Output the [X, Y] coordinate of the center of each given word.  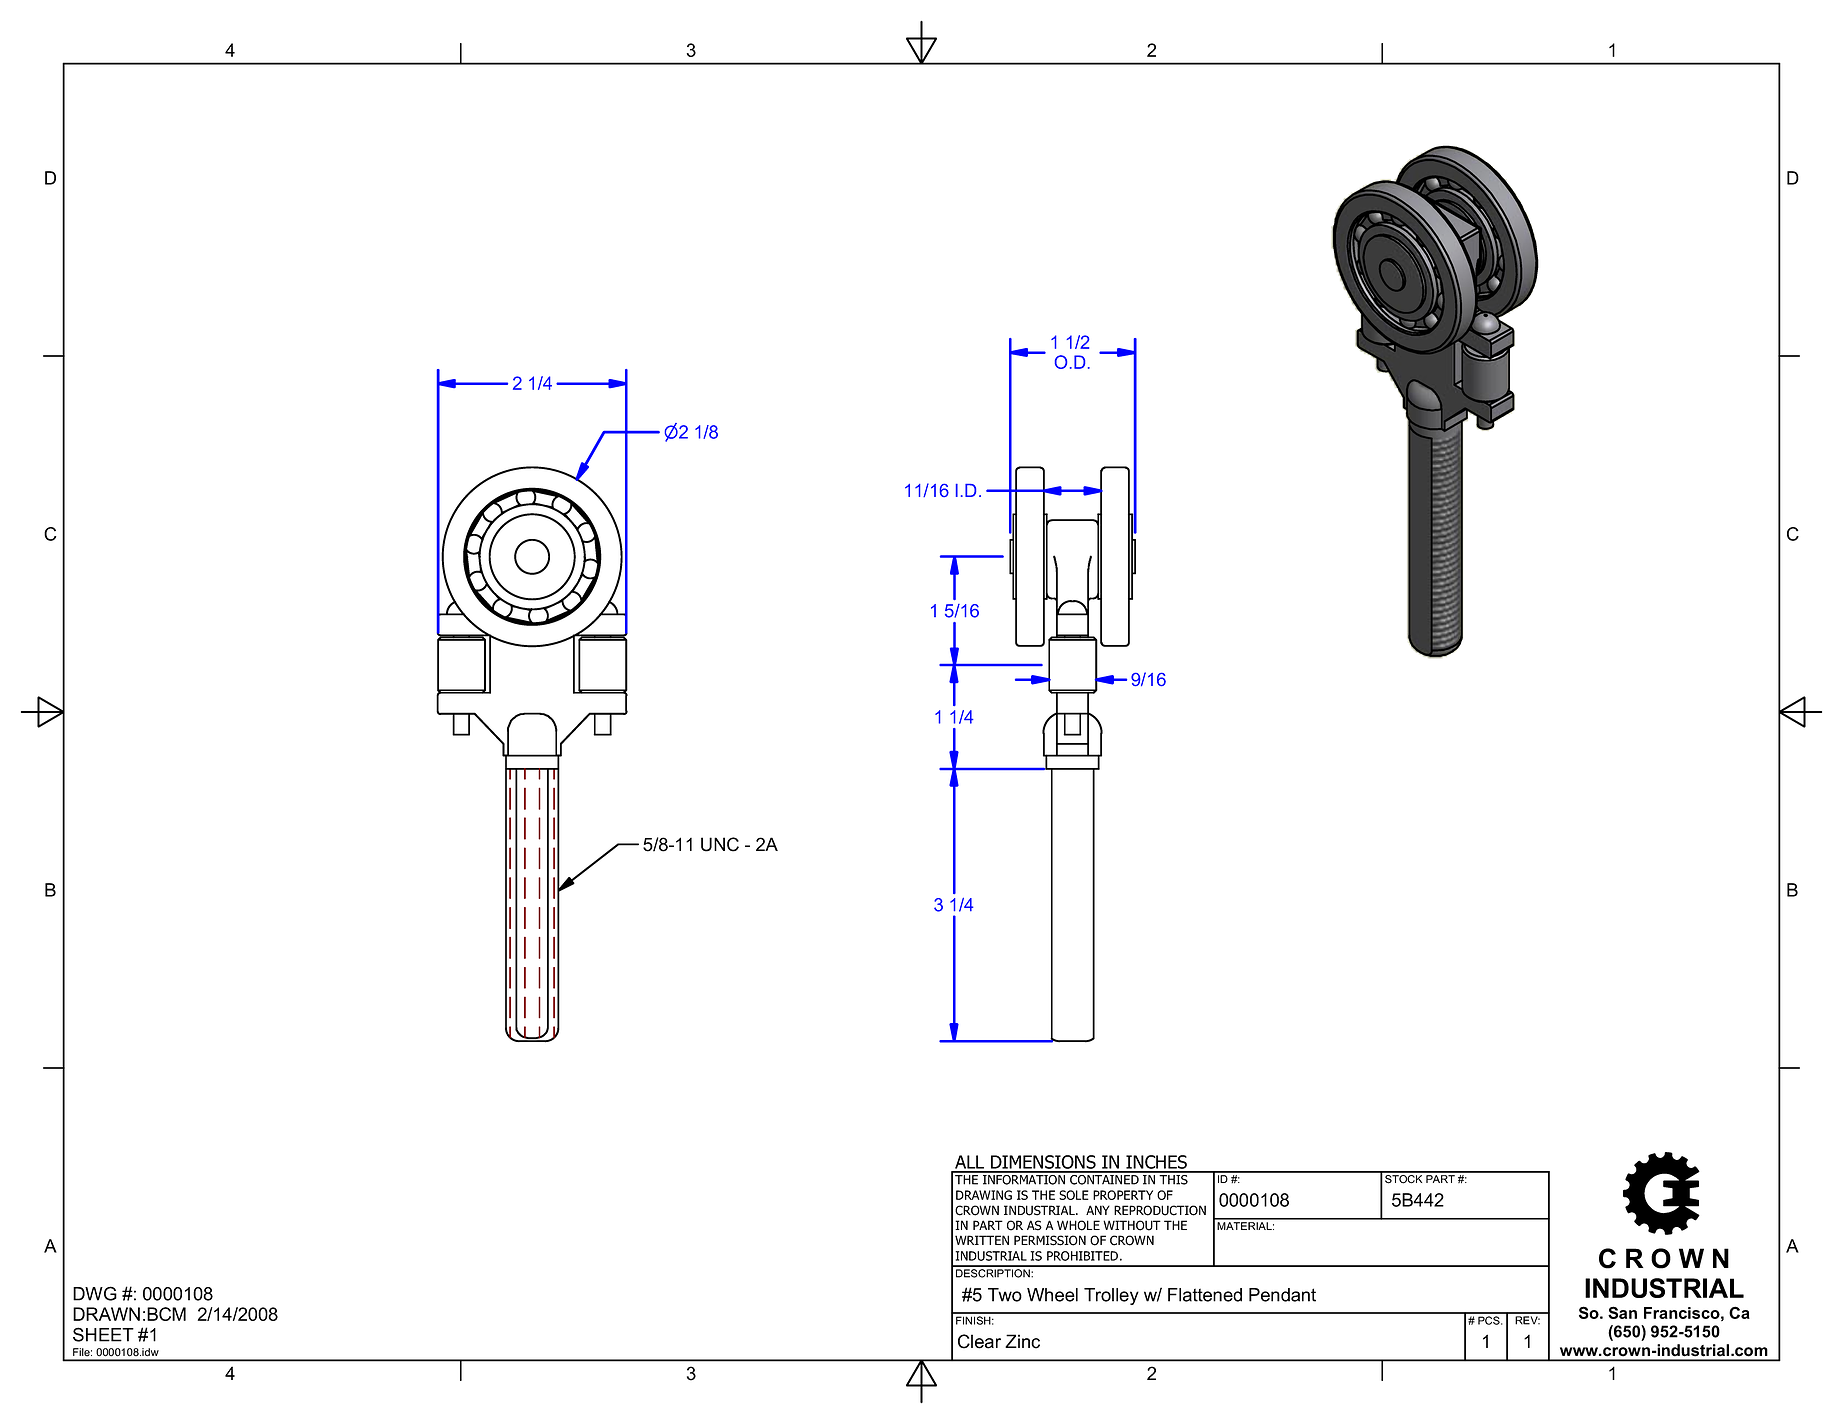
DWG [95, 1293]
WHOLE [1078, 1225]
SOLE [1074, 1195]
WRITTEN [982, 1240]
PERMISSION [1050, 1240]
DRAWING [984, 1195]
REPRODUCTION [1160, 1210]
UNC [720, 844]
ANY [1098, 1210]
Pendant [1282, 1295]
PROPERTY [1123, 1195]
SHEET [103, 1334]
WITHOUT [1132, 1225]
